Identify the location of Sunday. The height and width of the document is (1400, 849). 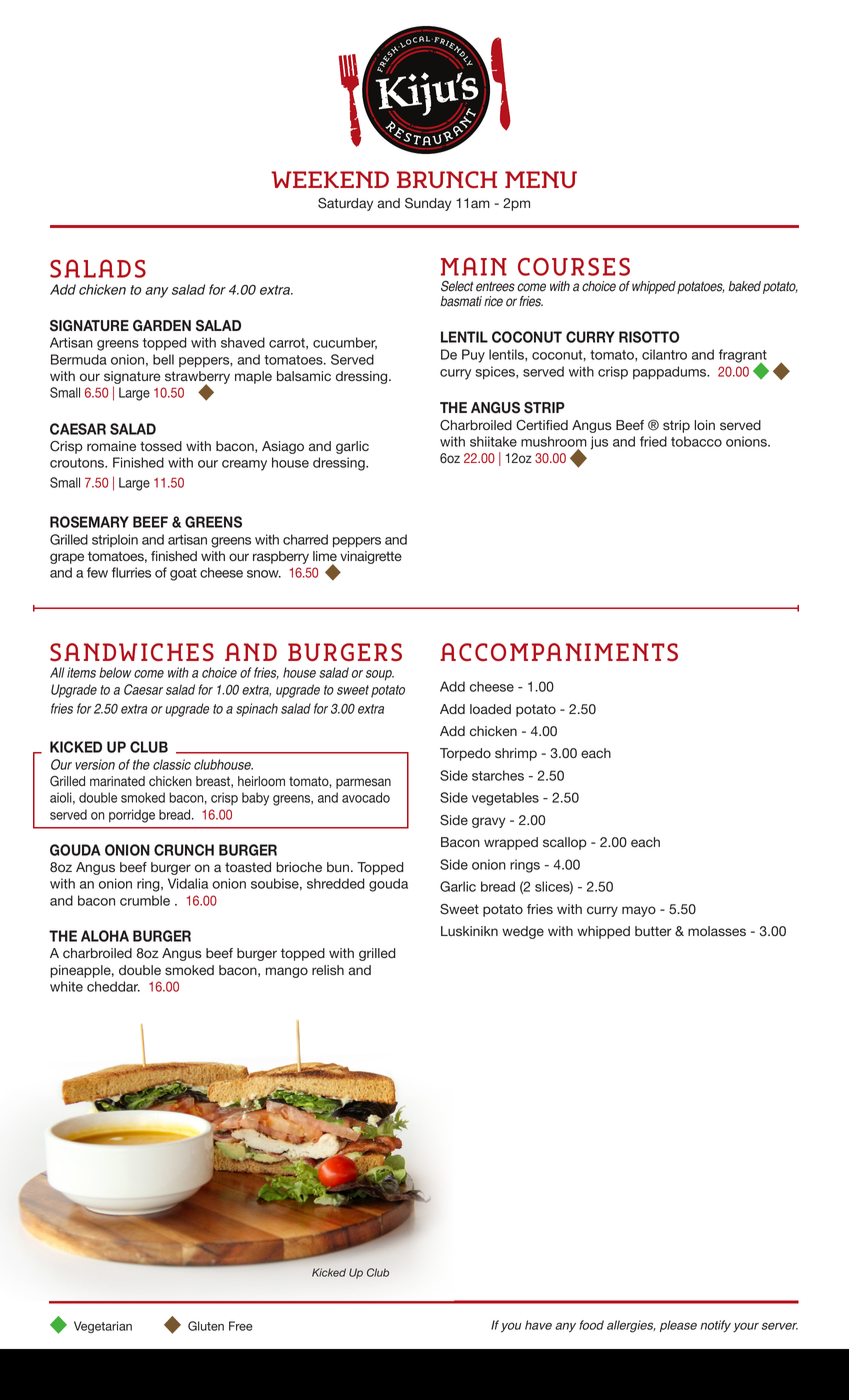
(428, 204).
